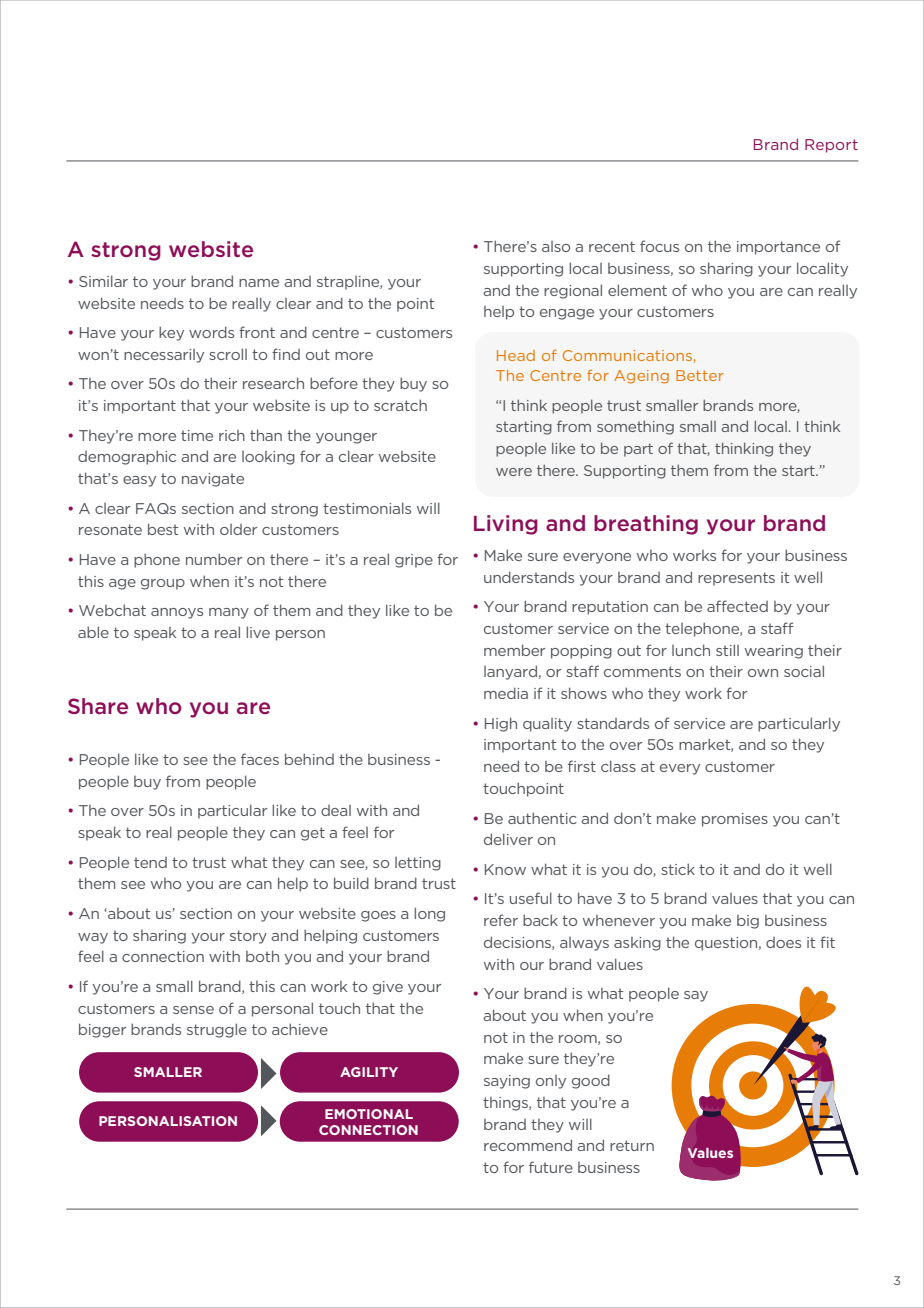 This page has width=924, height=1308. What do you see at coordinates (260, 759) in the page?
I see `faces` at bounding box center [260, 759].
